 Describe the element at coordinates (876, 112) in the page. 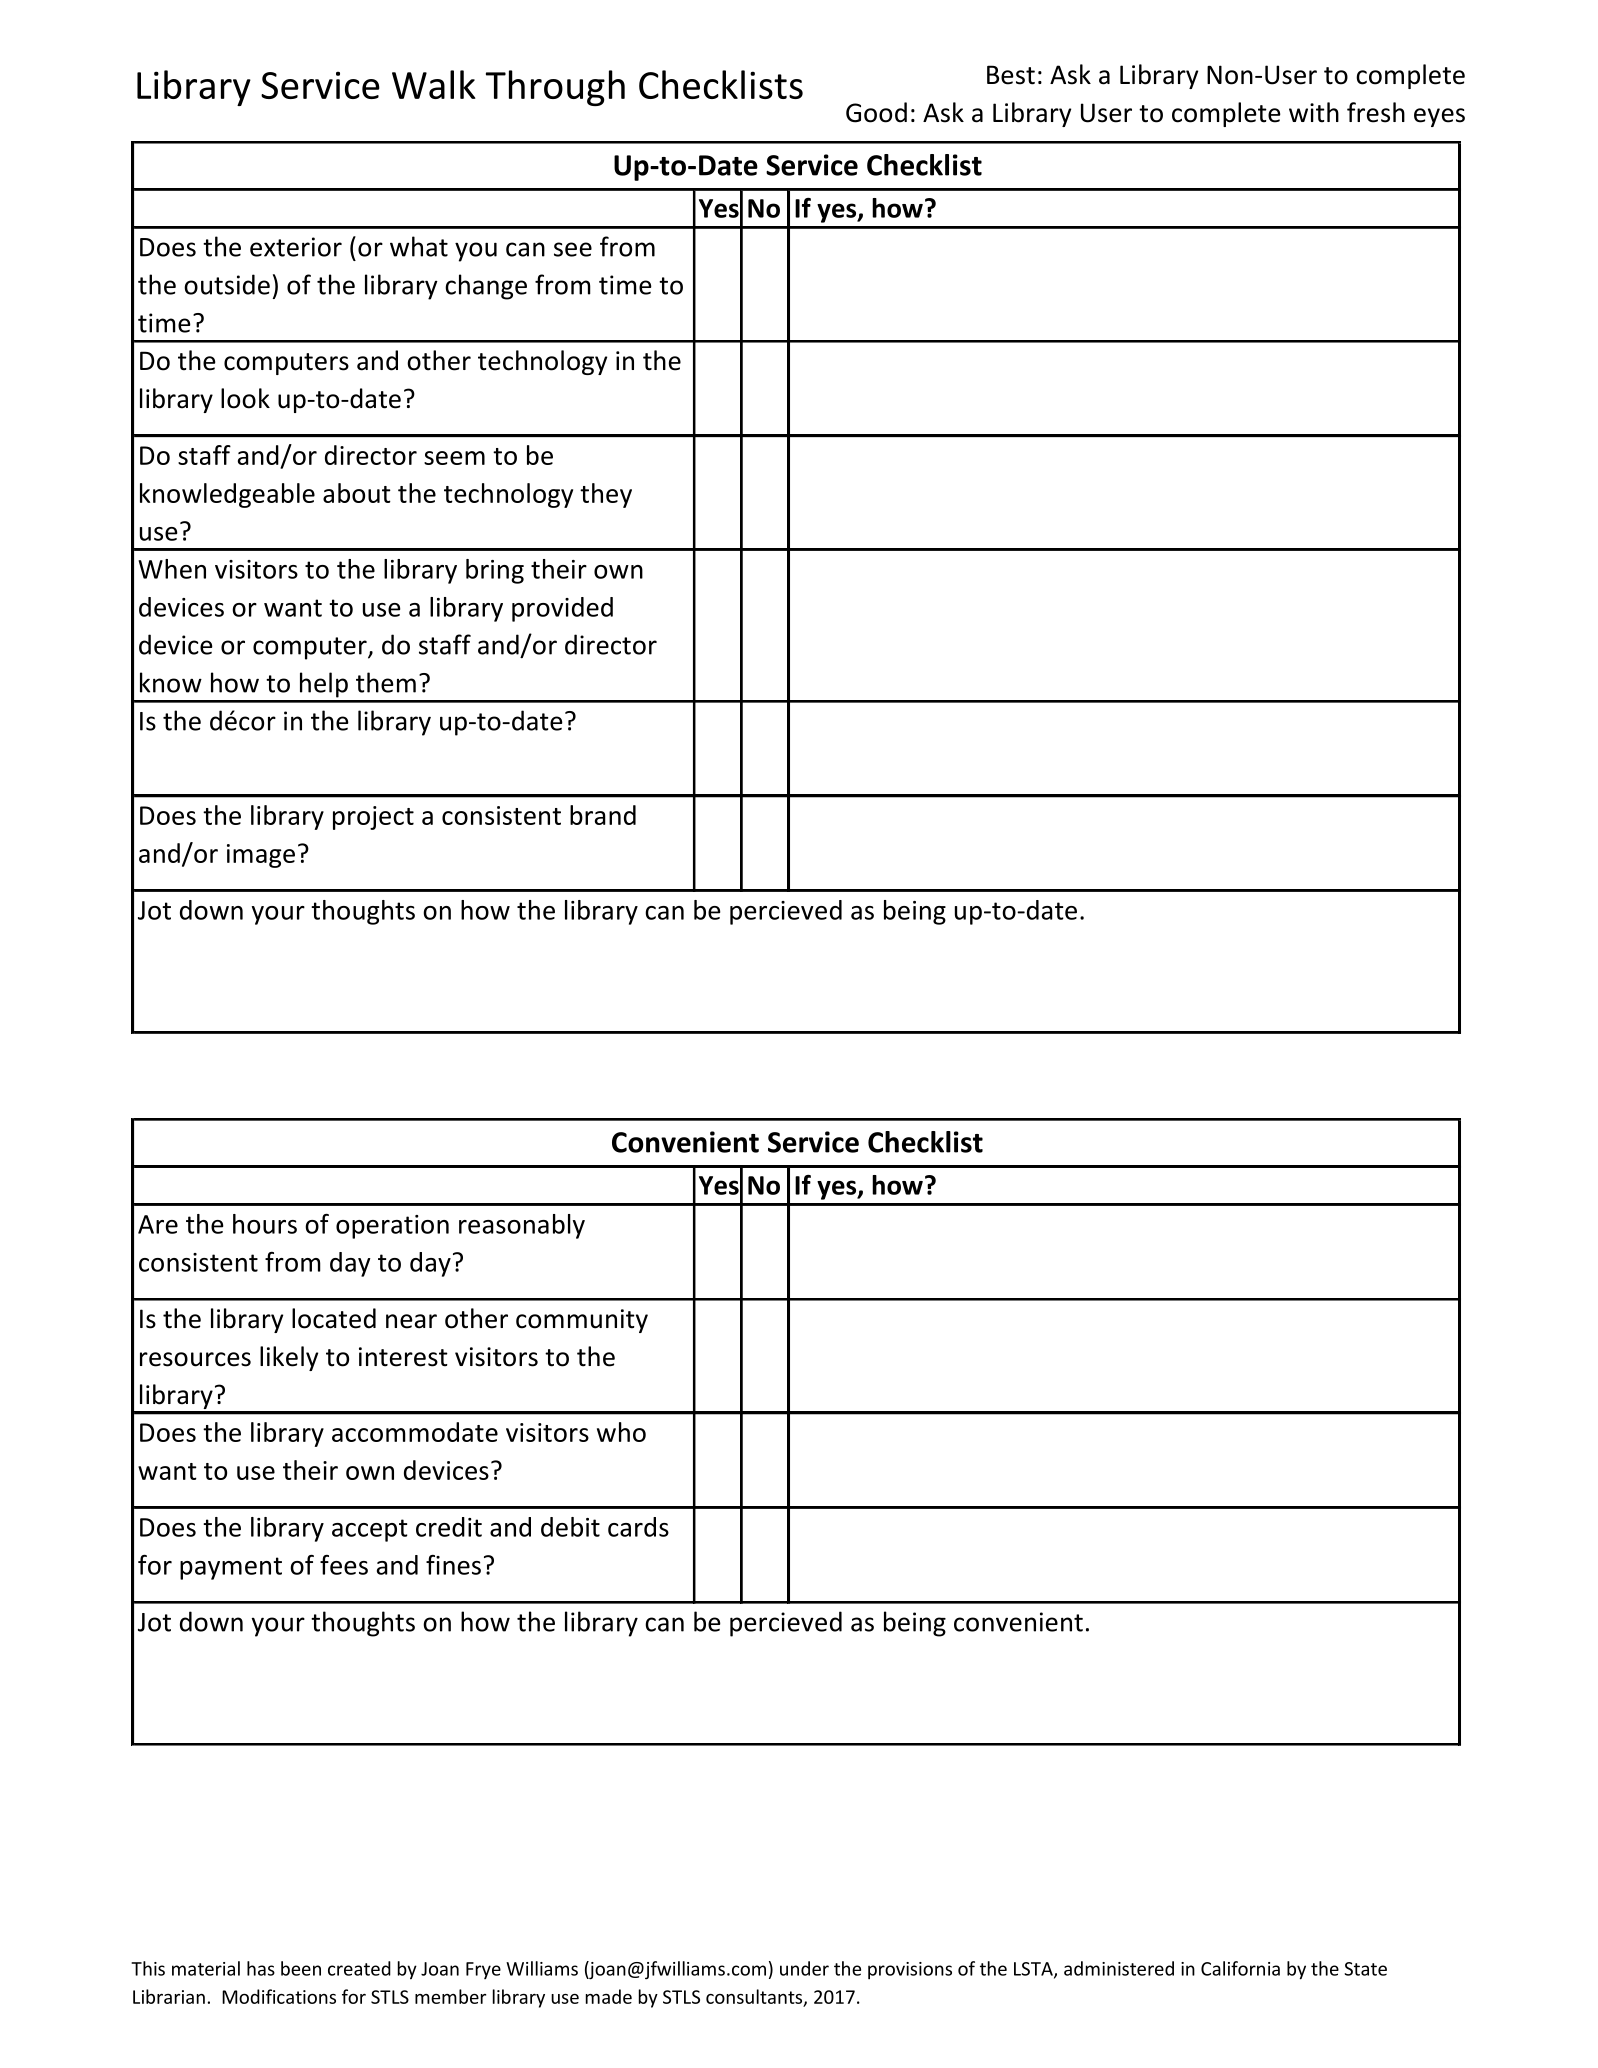

I see `Good` at that location.
